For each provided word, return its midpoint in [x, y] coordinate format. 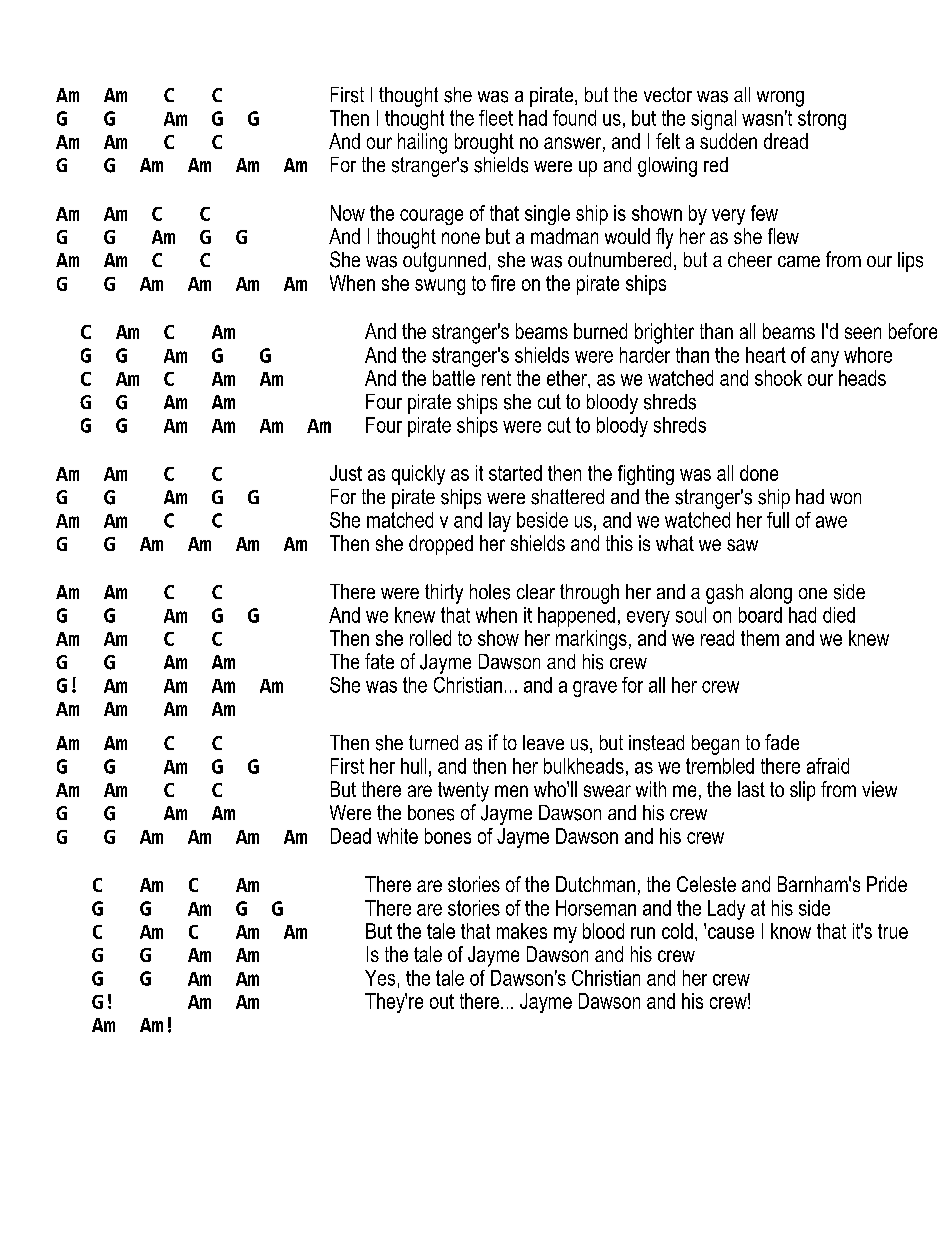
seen [863, 333]
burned [600, 331]
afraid [828, 766]
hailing [422, 143]
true [893, 931]
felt [668, 141]
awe [831, 522]
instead [656, 743]
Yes [380, 978]
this [619, 543]
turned [433, 742]
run [643, 933]
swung [440, 287]
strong [822, 120]
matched [400, 520]
